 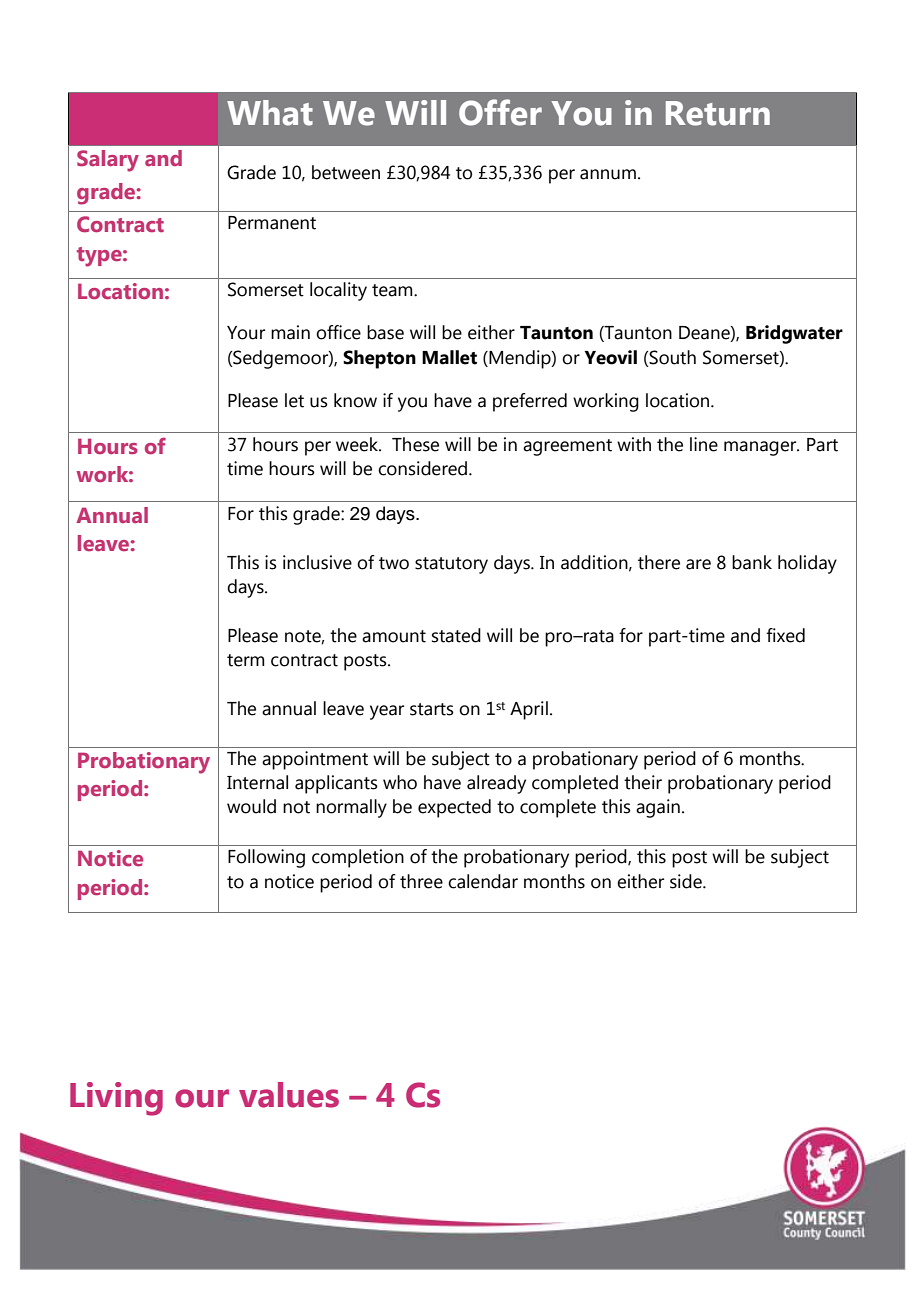 What do you see at coordinates (658, 808) in the image?
I see `again` at bounding box center [658, 808].
